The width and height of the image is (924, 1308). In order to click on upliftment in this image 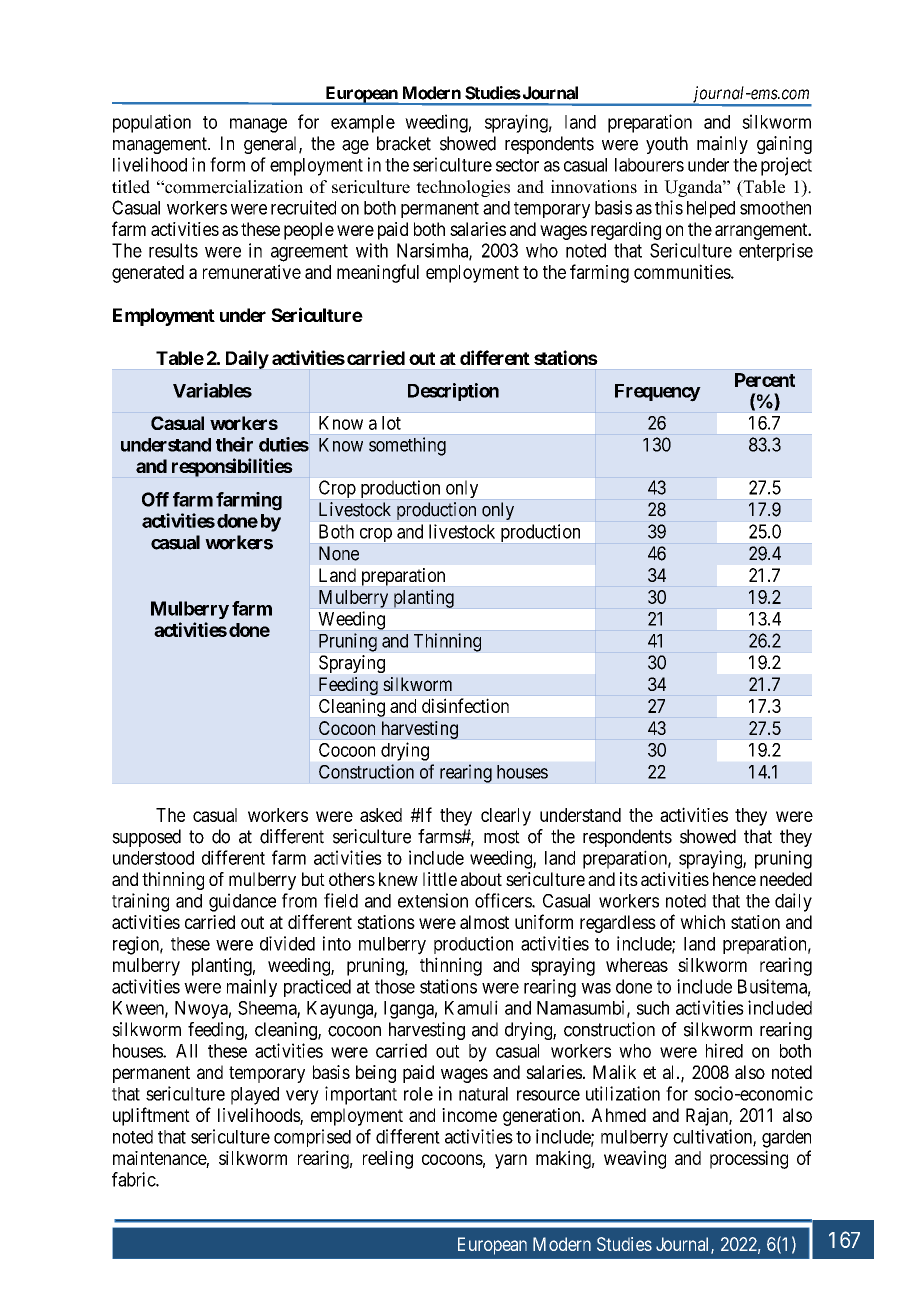, I will do `click(151, 1116)`.
